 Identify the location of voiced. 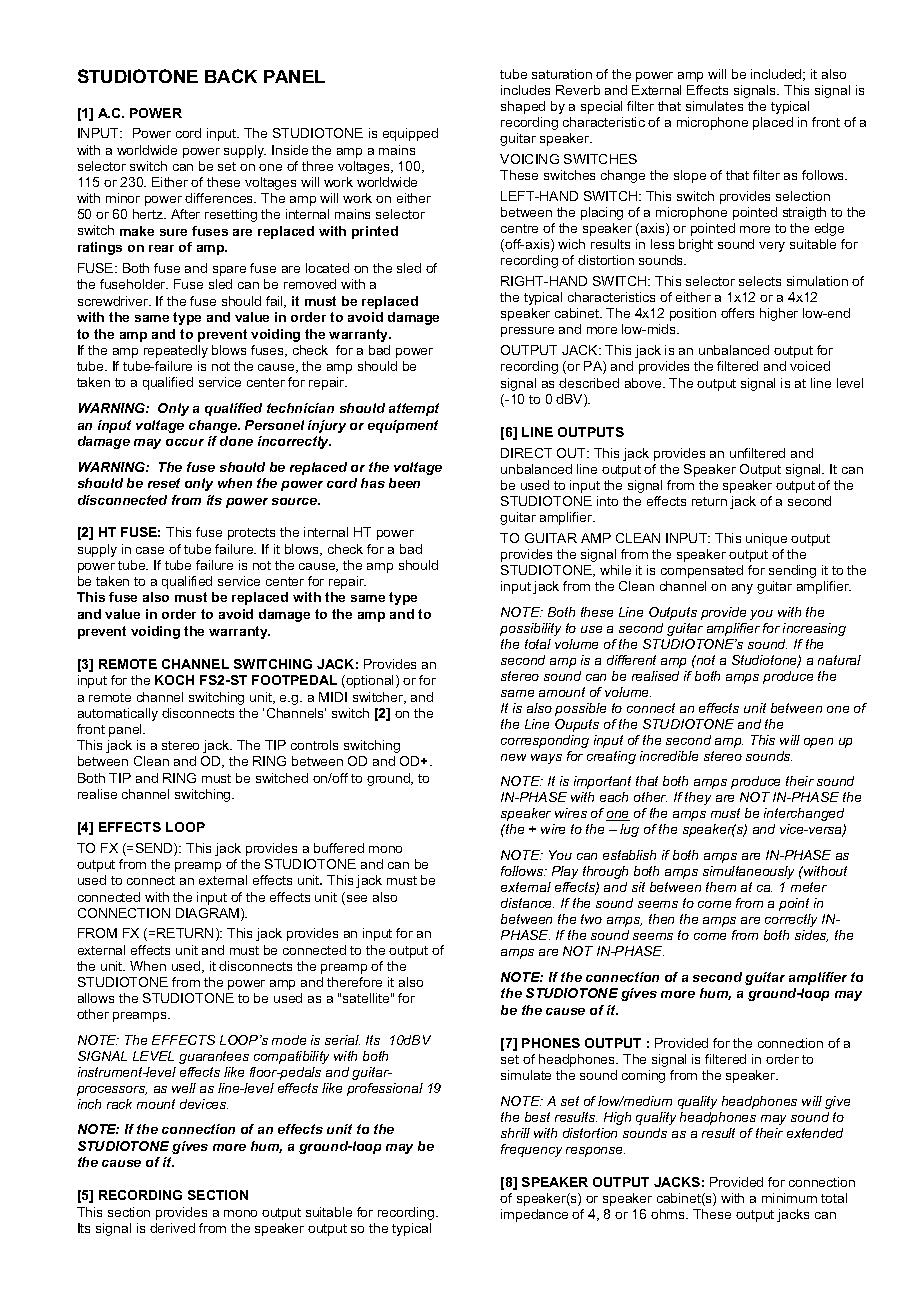
(810, 366).
